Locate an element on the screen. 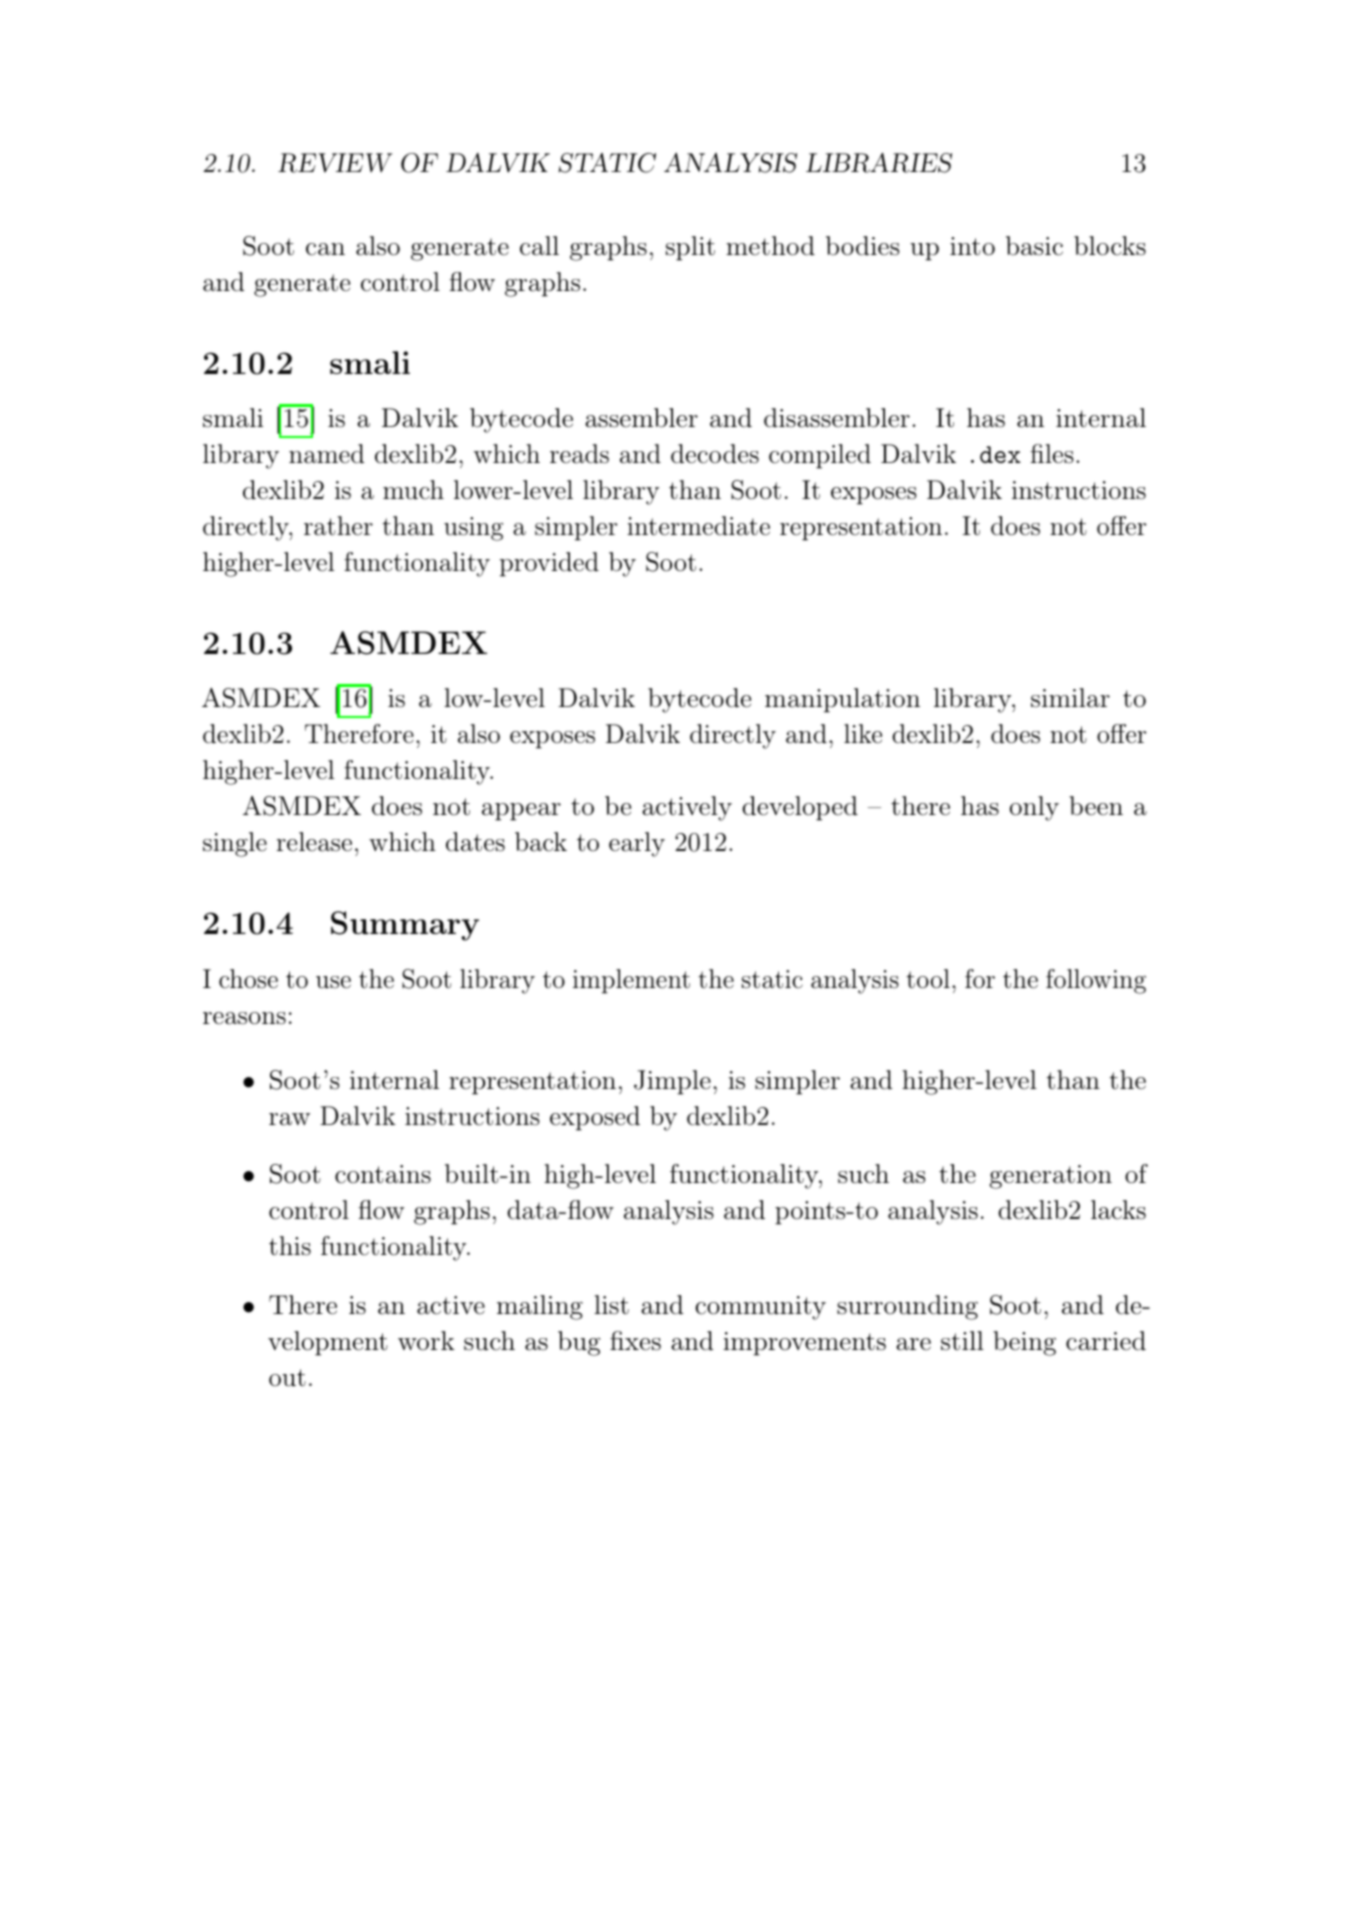 The image size is (1349, 1907). out is located at coordinates (287, 1378).
